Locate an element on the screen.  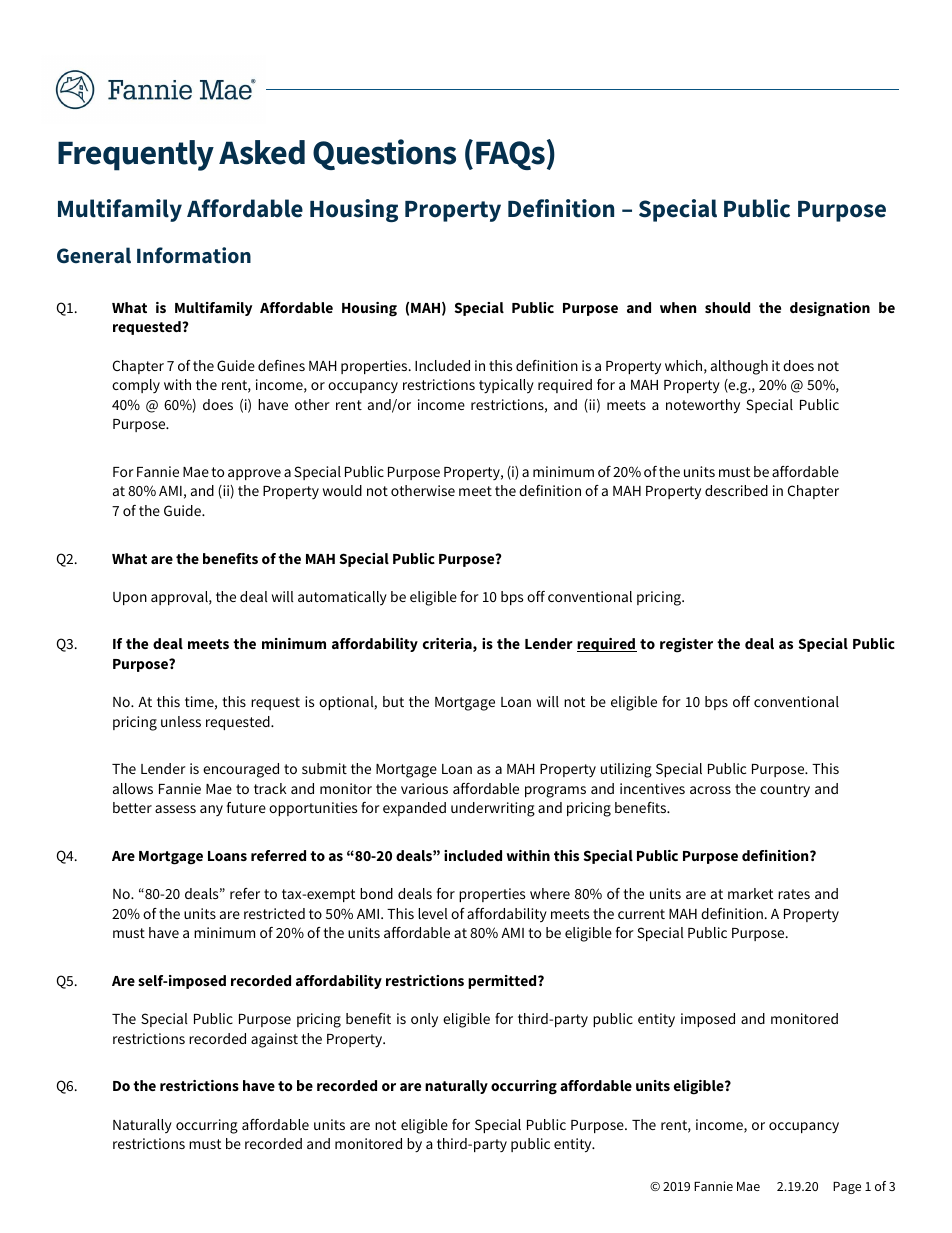
Questions is located at coordinates (384, 154).
